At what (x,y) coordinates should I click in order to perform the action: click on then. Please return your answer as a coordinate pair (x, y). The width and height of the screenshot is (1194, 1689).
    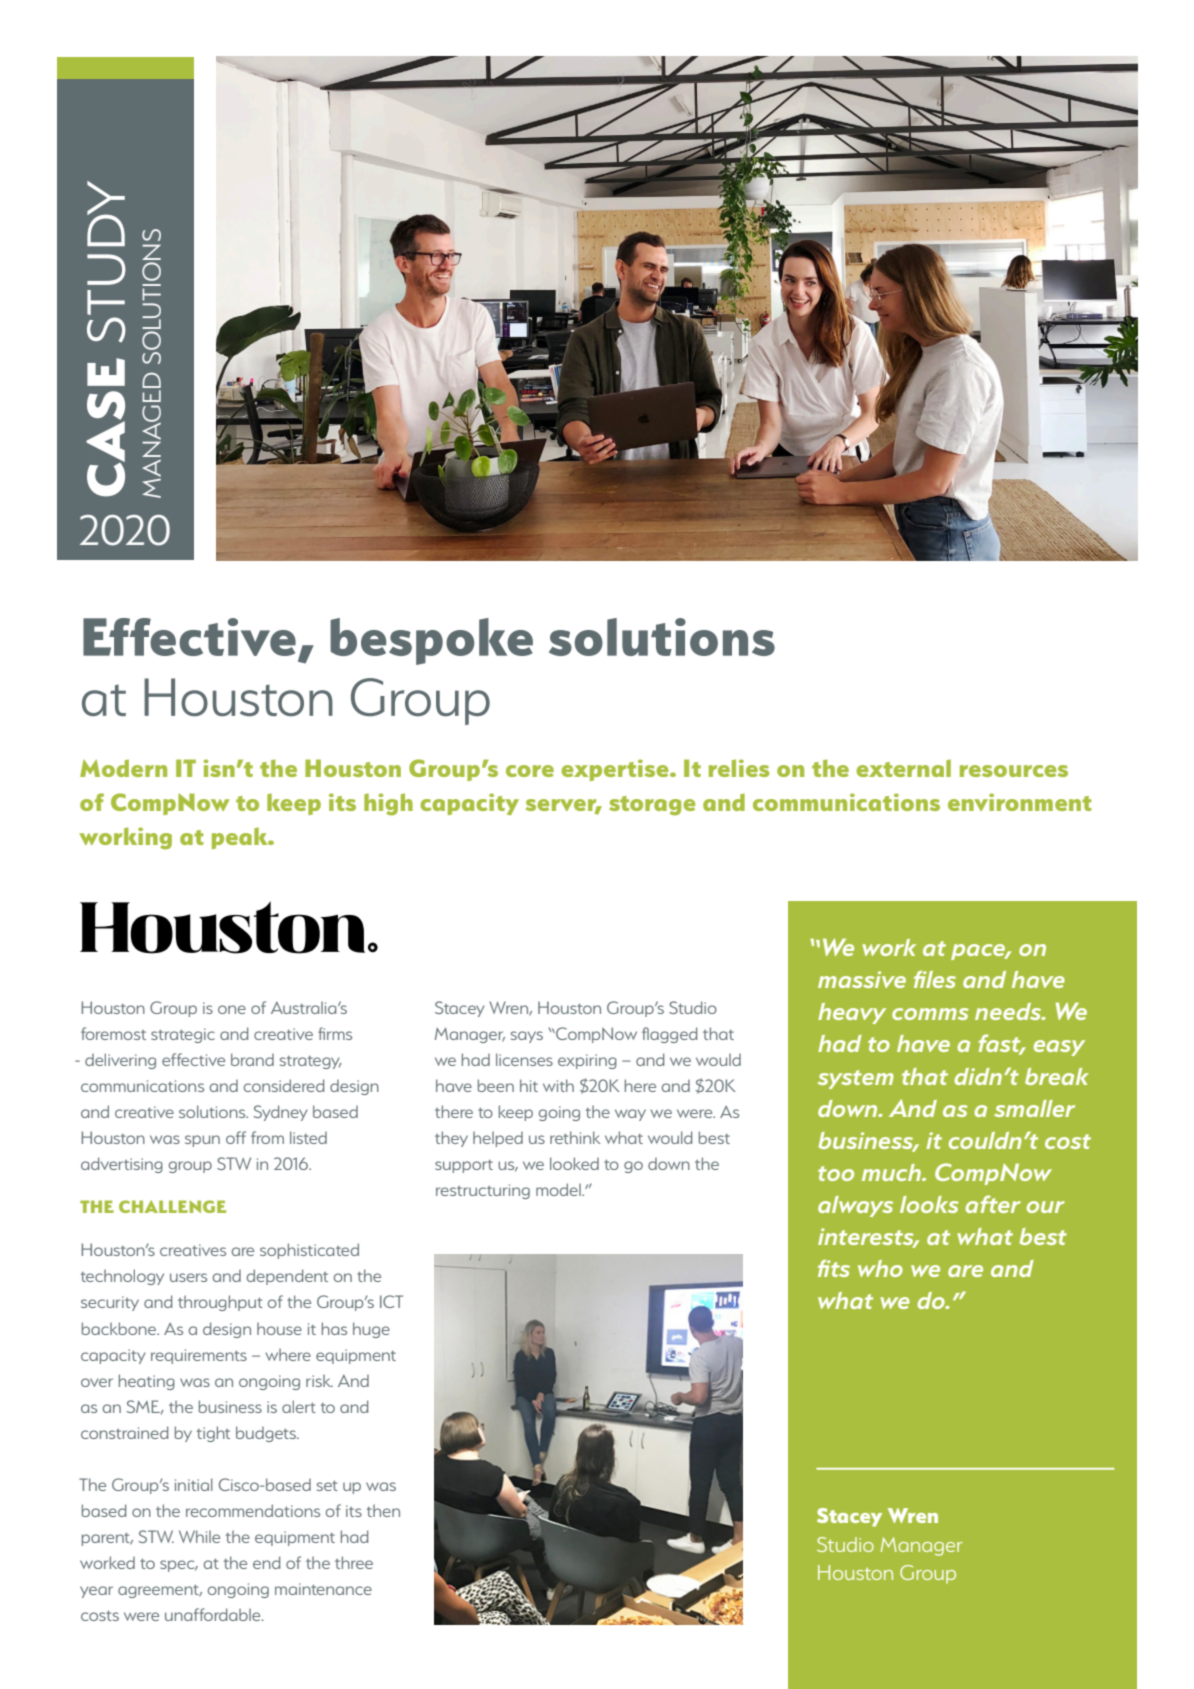
    Looking at the image, I should click on (383, 1510).
